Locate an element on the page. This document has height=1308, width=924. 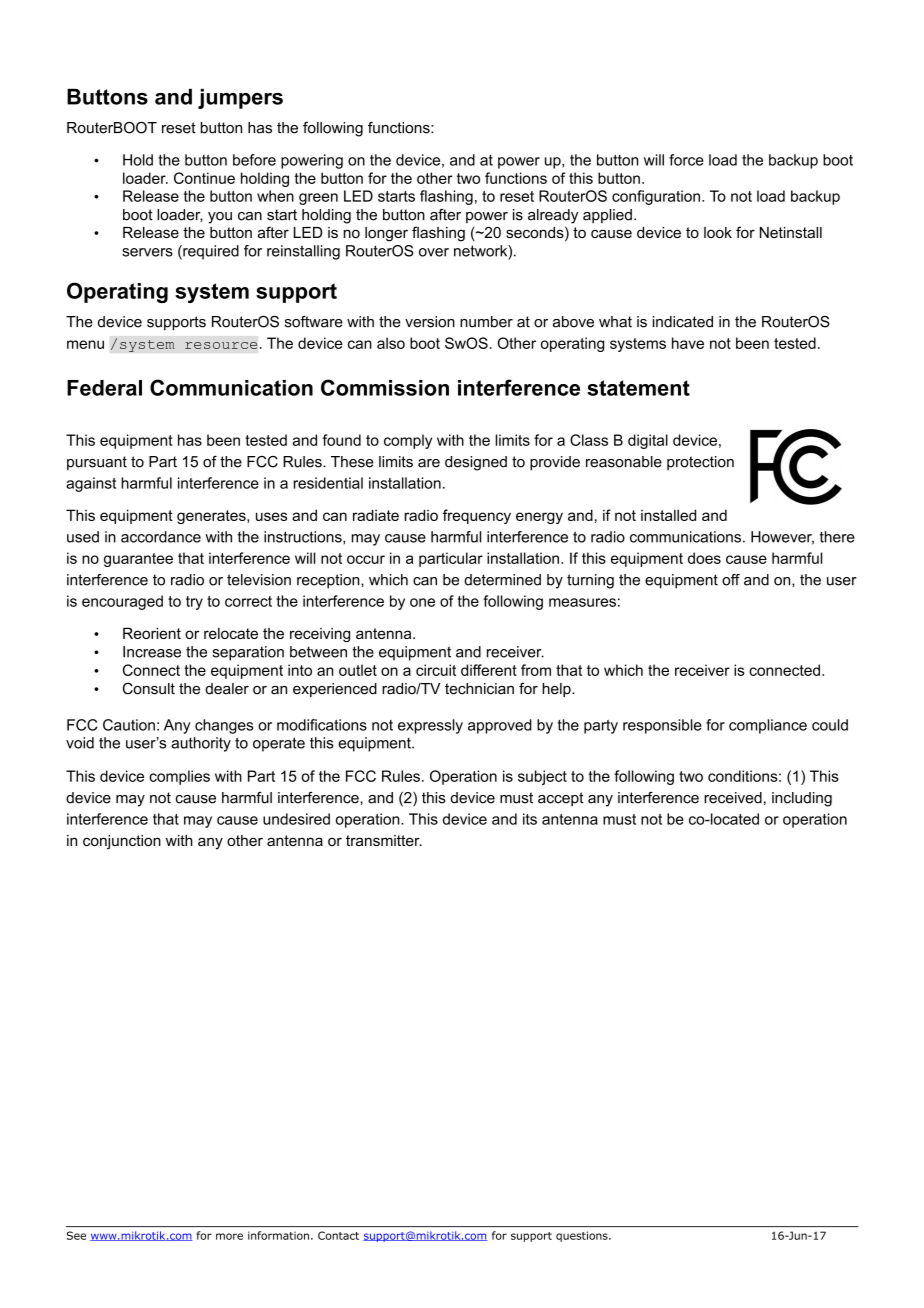
Continue is located at coordinates (204, 178).
